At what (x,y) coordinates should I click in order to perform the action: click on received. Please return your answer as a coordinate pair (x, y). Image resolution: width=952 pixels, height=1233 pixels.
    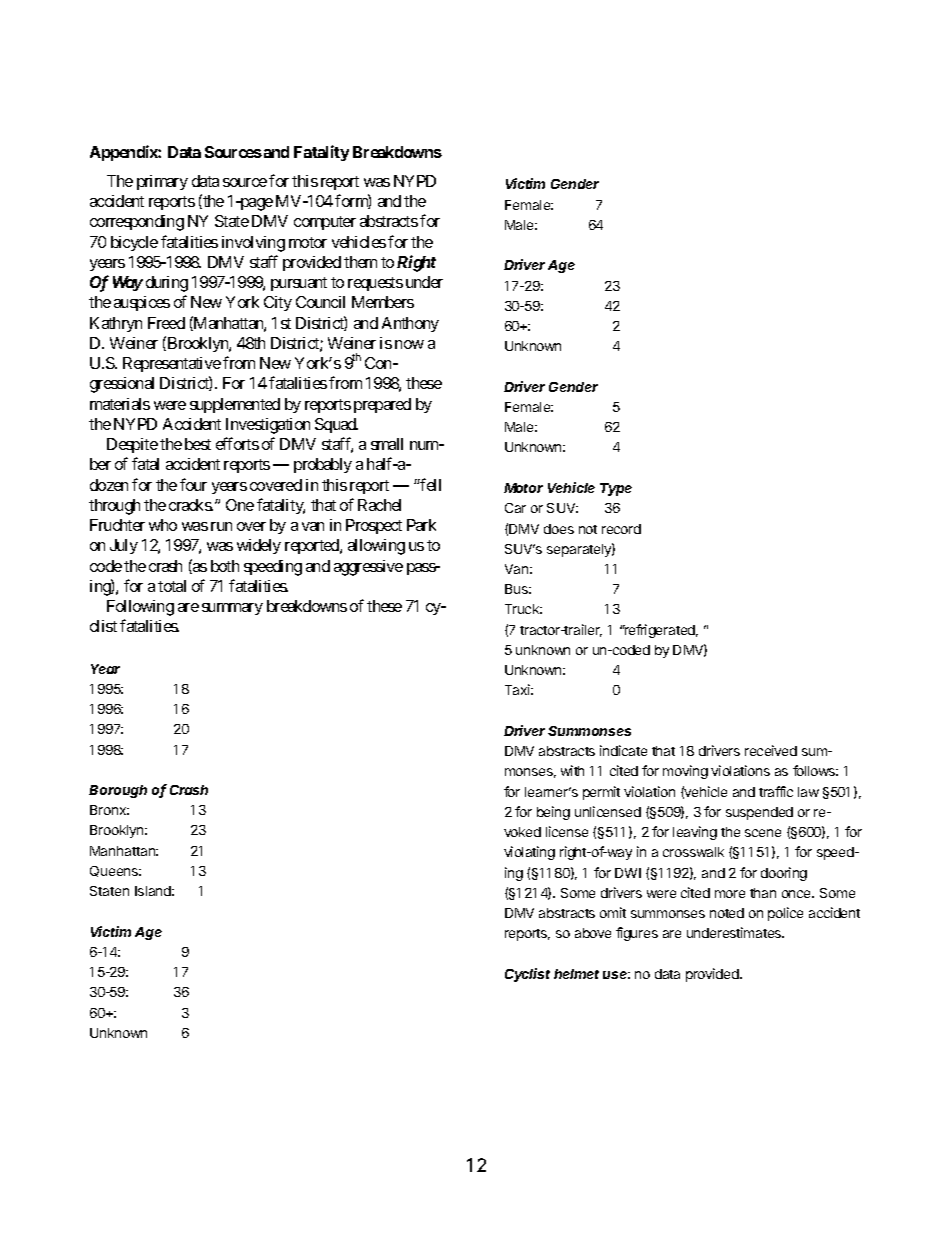
    Looking at the image, I should click on (771, 750).
